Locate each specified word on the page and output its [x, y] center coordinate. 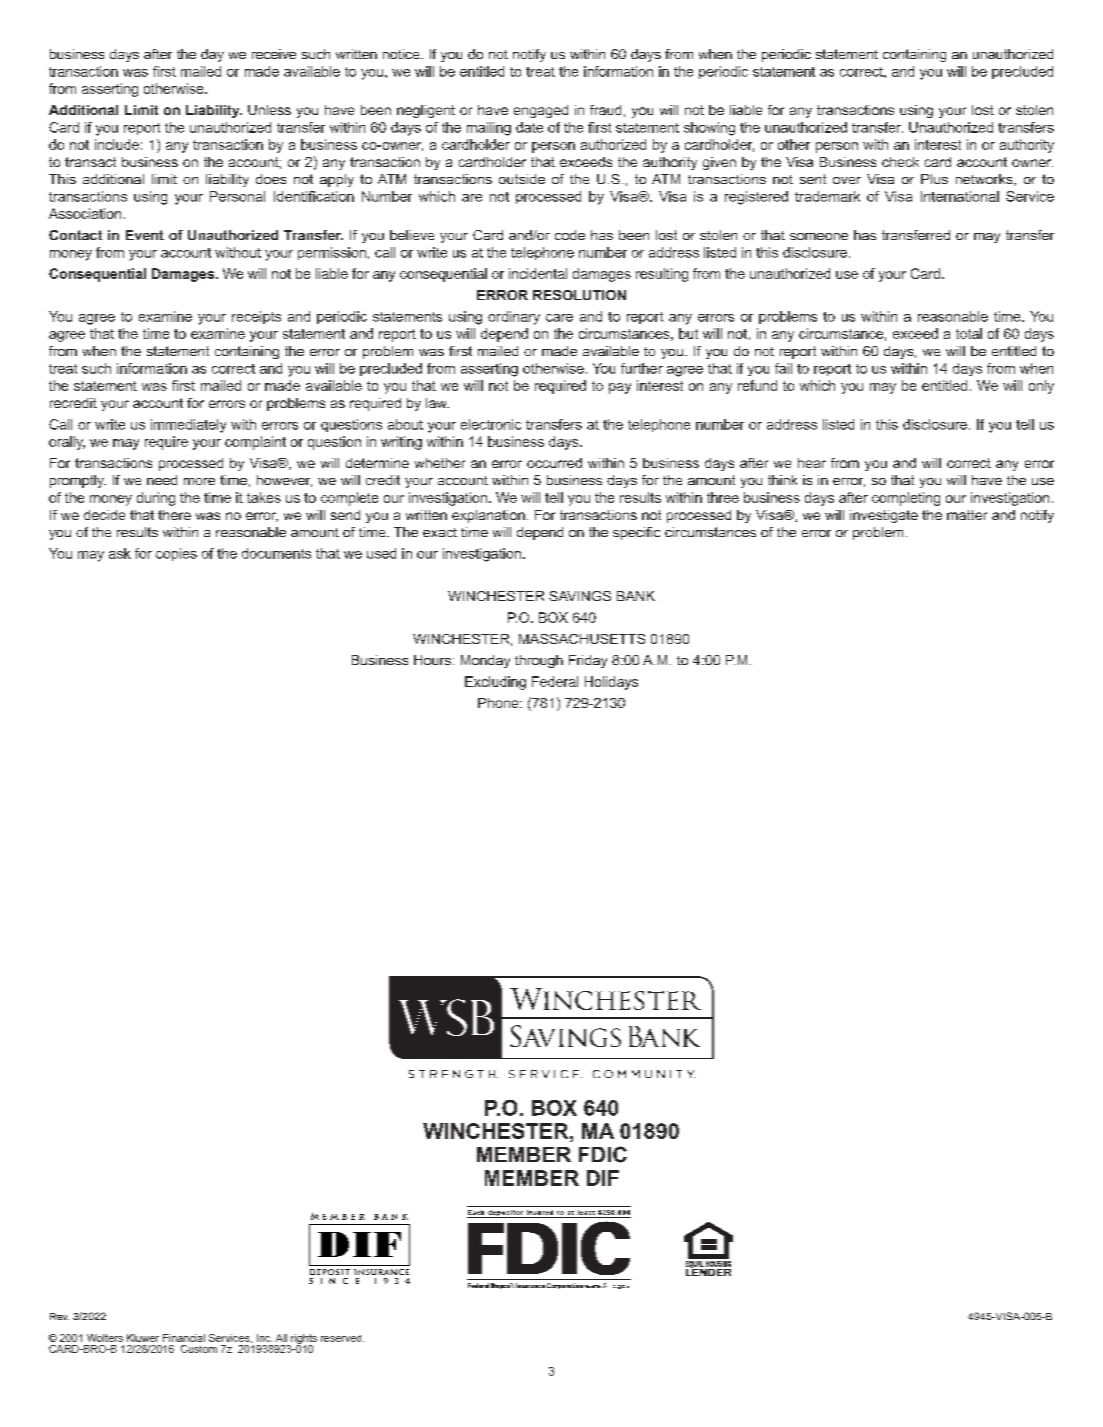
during [156, 499]
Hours [432, 660]
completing [906, 499]
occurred [554, 463]
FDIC [603, 1154]
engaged [541, 111]
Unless [269, 110]
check [900, 162]
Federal [555, 681]
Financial [184, 1338]
